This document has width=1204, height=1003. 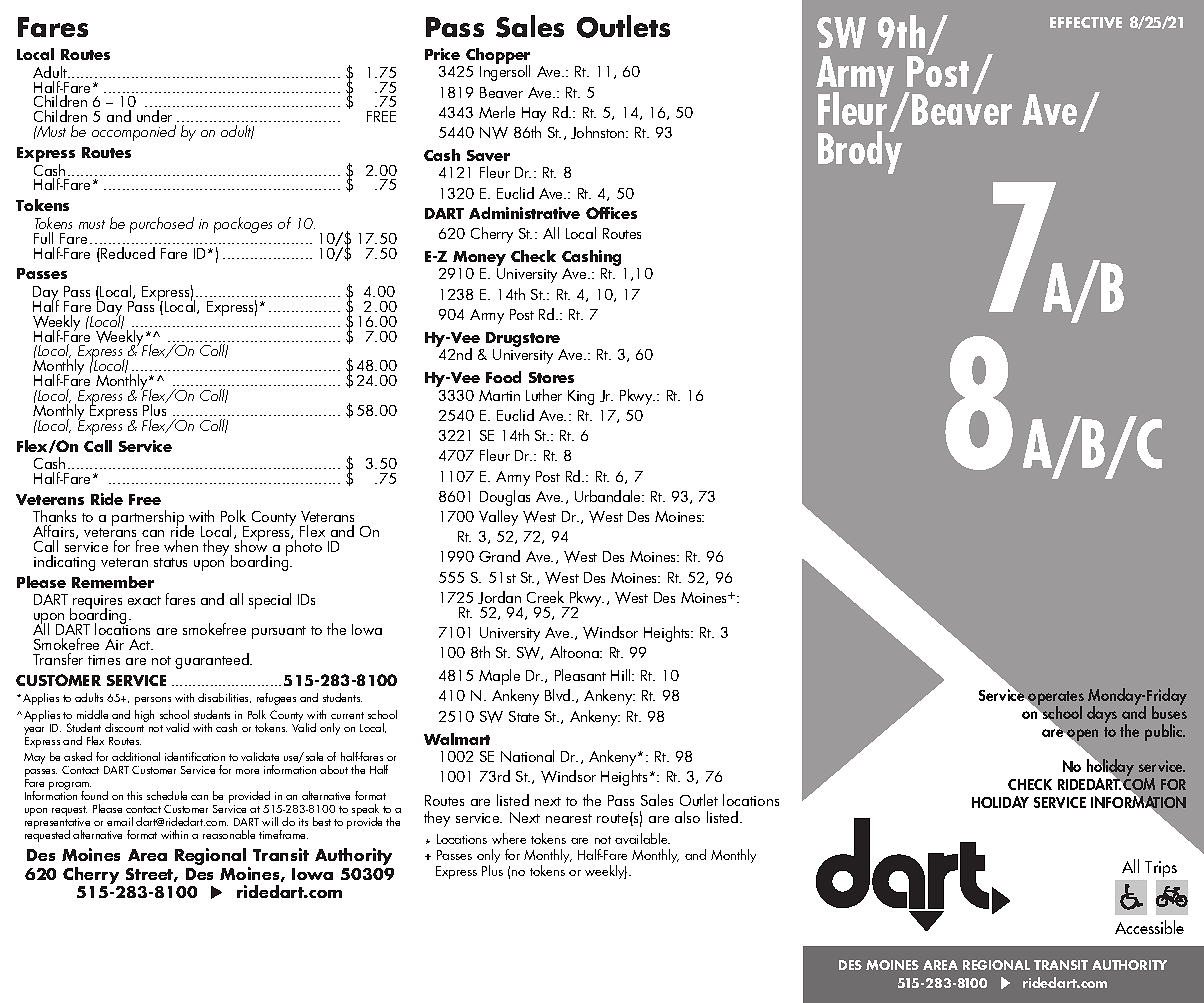 I want to click on Thanks, so click(x=54, y=518).
